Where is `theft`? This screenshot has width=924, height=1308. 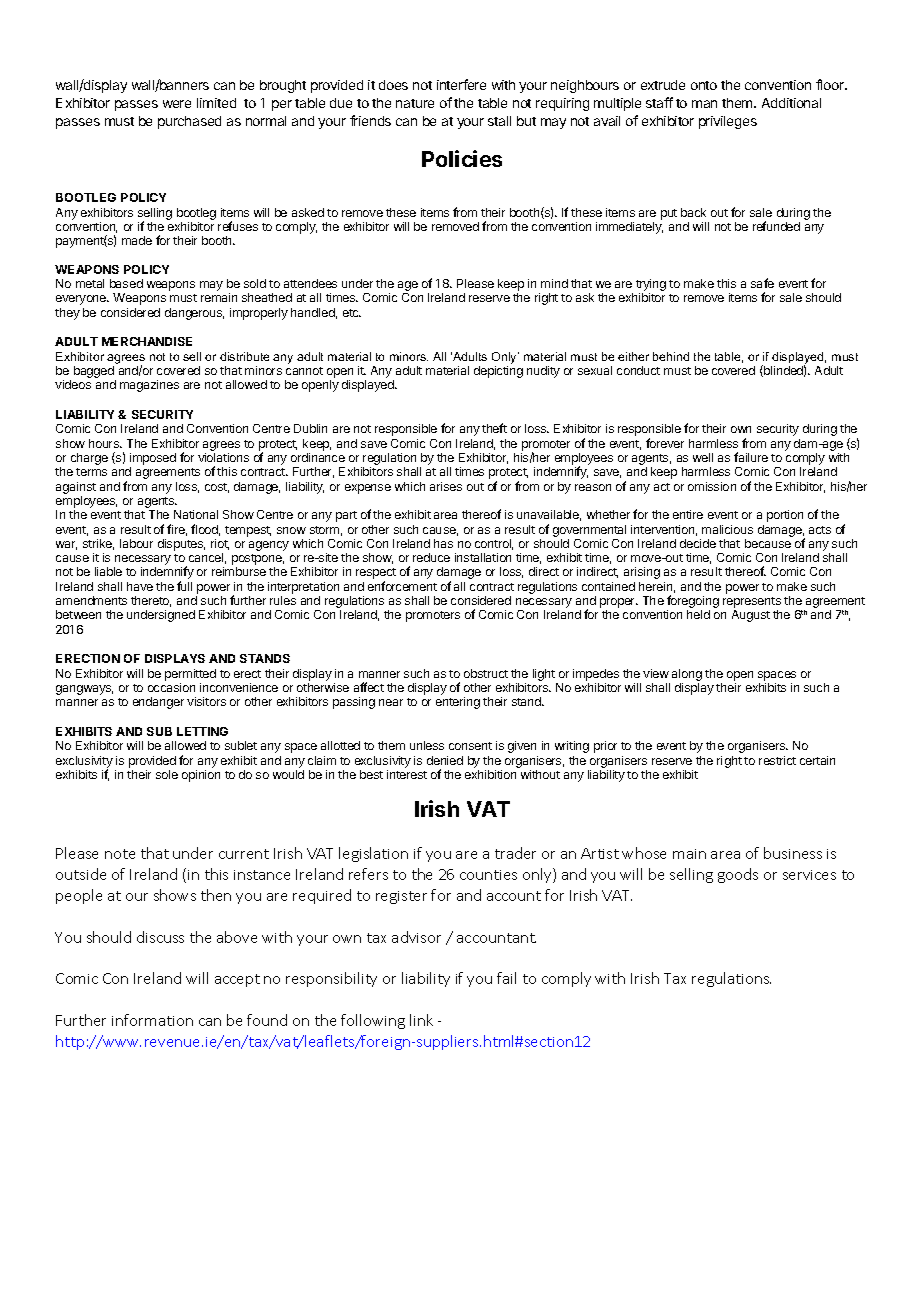
theft is located at coordinates (494, 428).
